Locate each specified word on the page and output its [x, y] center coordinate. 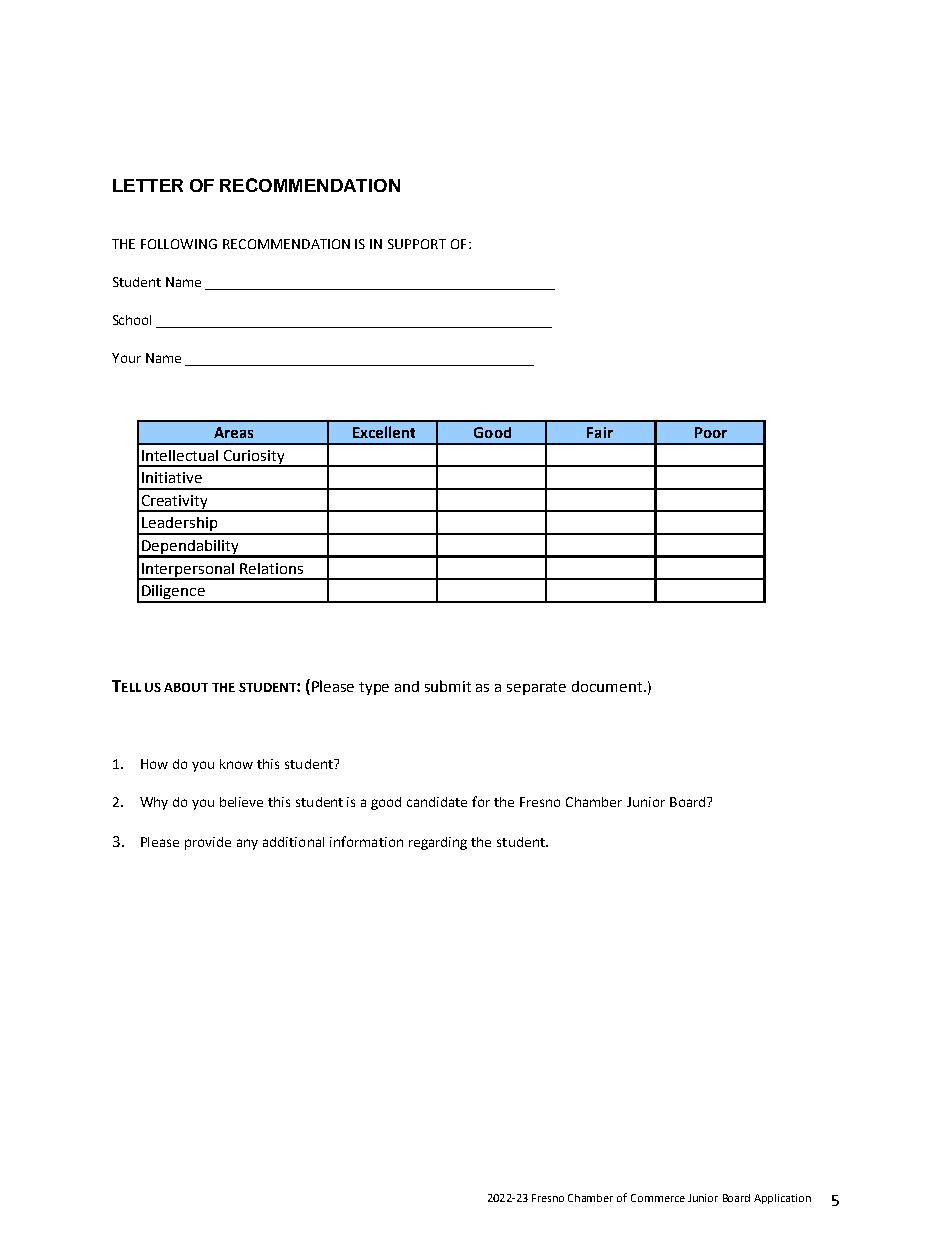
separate [536, 688]
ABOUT [186, 687]
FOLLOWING [179, 244]
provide [208, 843]
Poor [711, 432]
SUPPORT [417, 244]
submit [448, 686]
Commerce [658, 1198]
